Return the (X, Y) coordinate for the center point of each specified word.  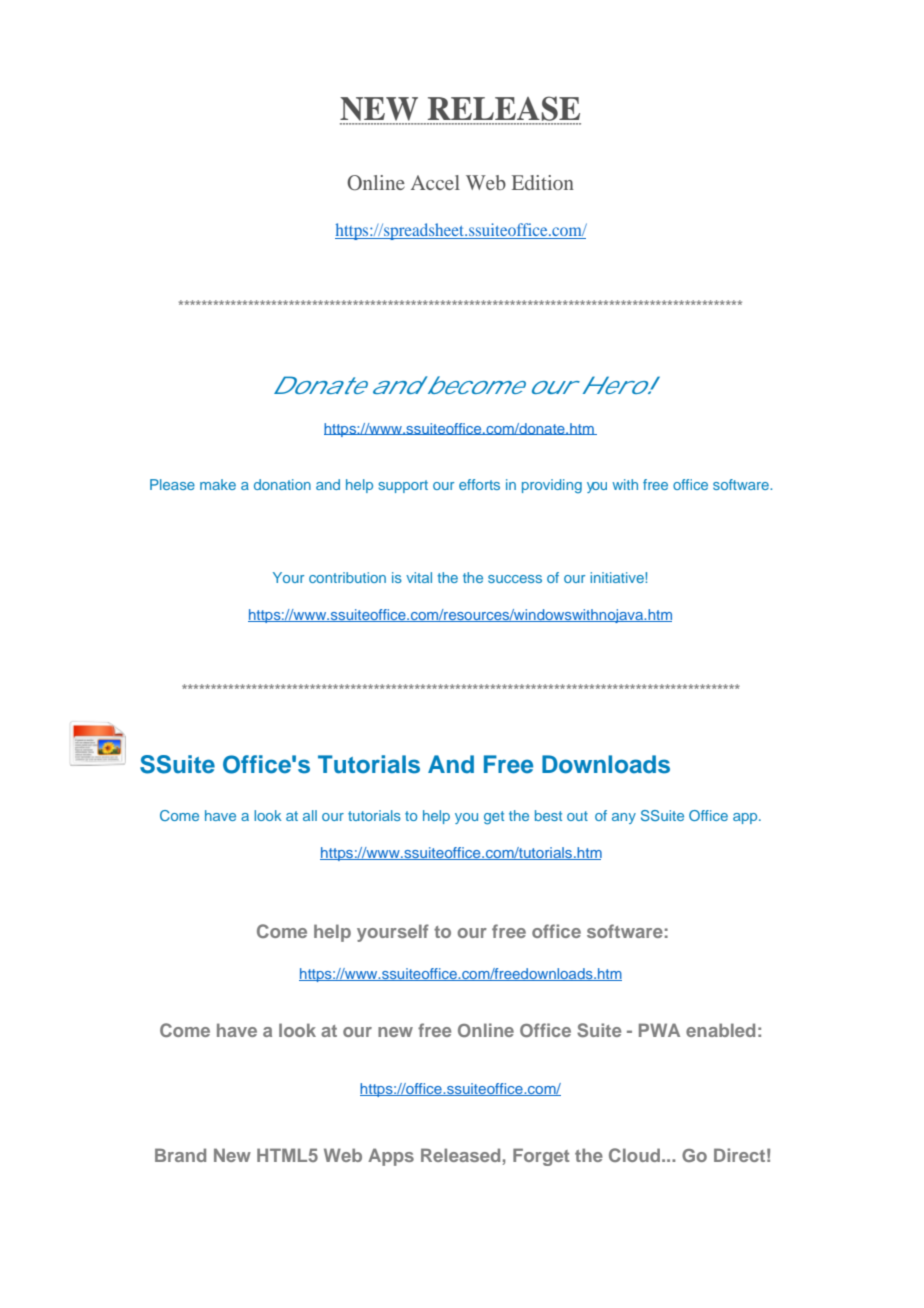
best (548, 815)
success (515, 579)
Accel (435, 182)
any (624, 818)
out (577, 816)
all (310, 815)
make (218, 484)
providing (552, 486)
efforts (479, 484)
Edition (543, 182)
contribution (347, 577)
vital (419, 577)
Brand (180, 1155)
